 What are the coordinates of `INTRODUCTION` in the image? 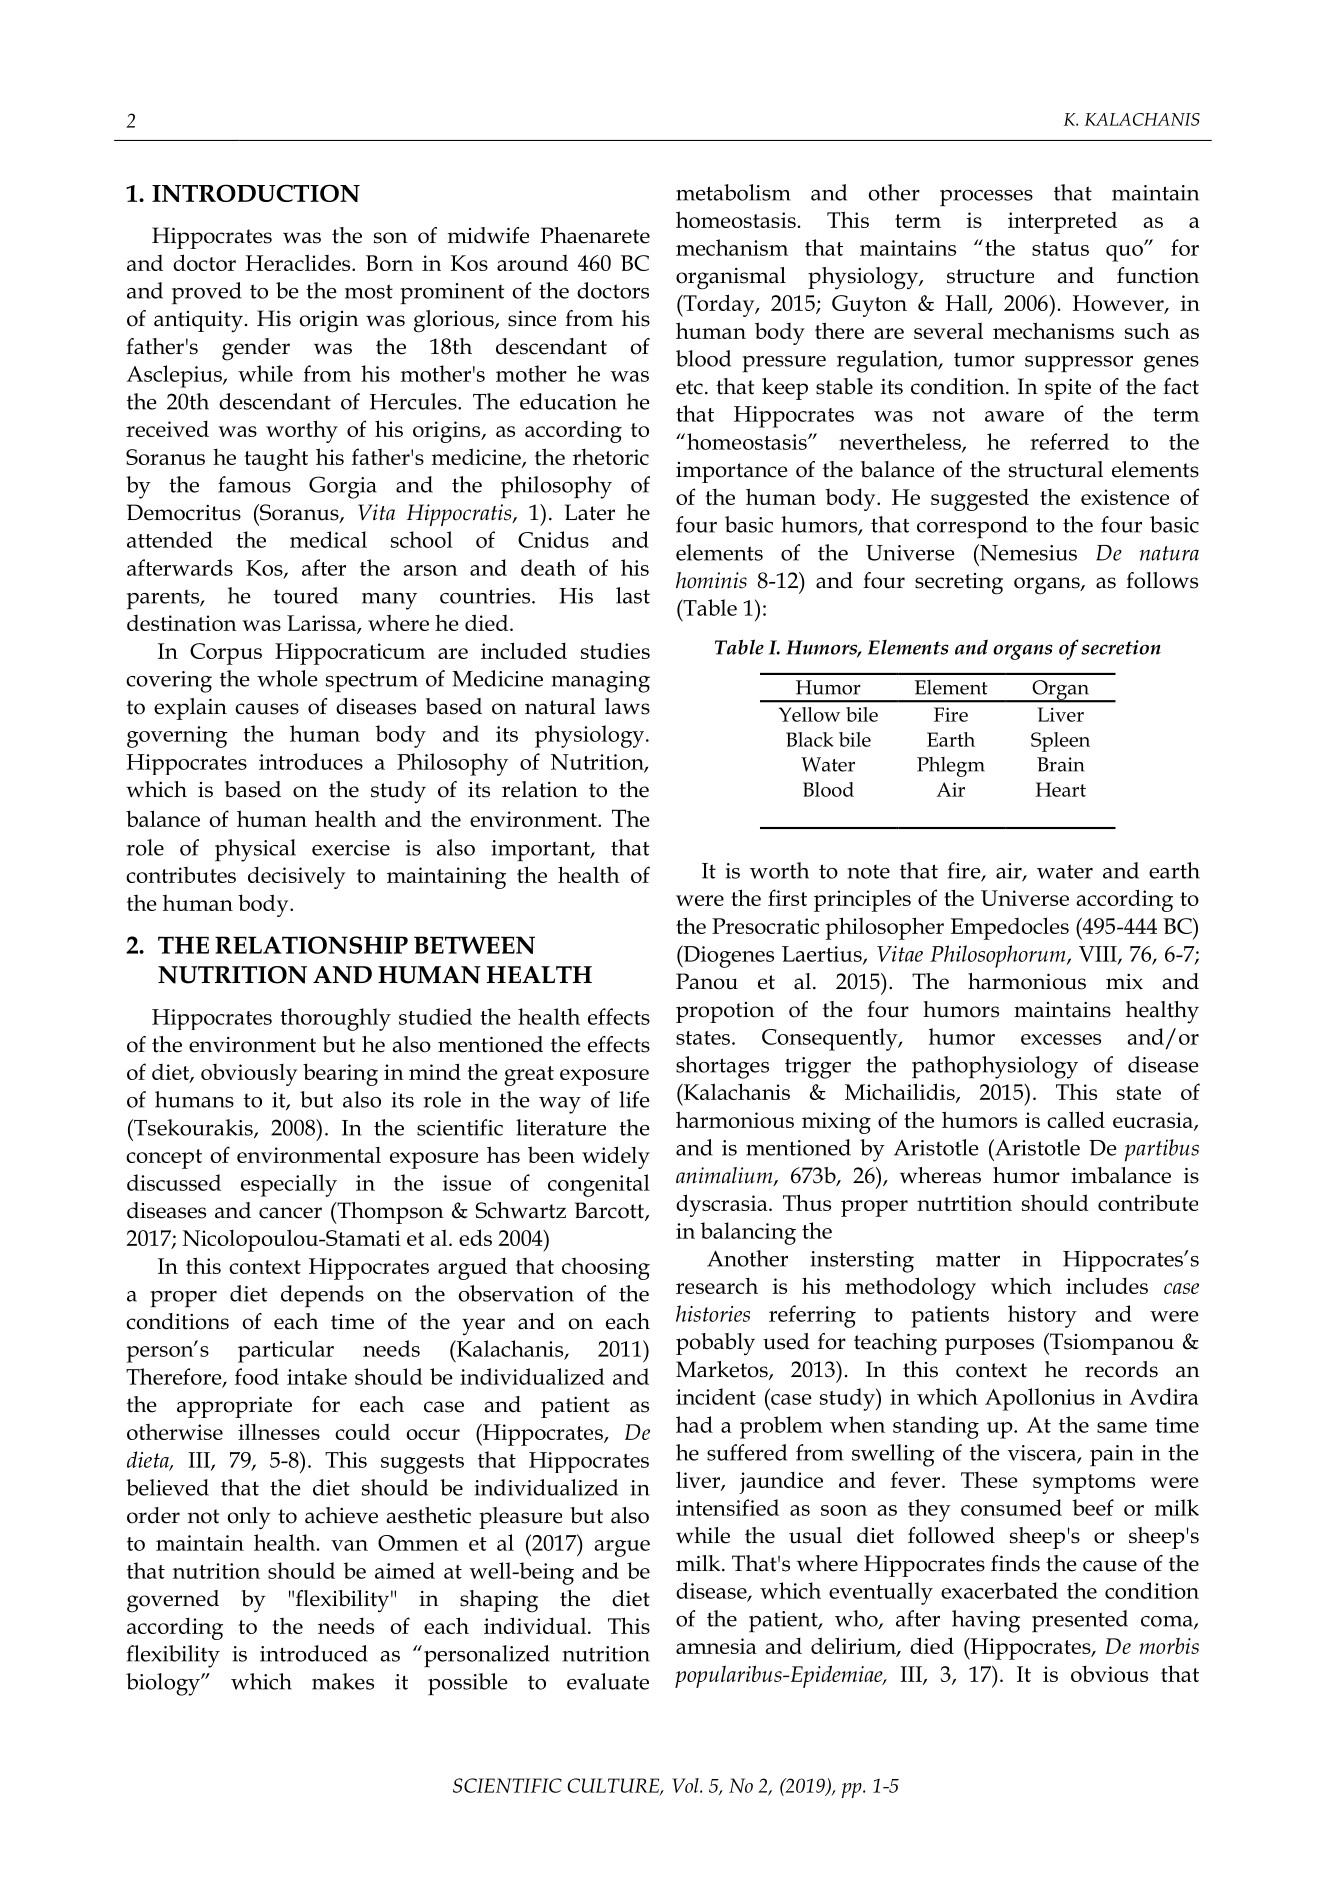 It's located at (256, 193).
